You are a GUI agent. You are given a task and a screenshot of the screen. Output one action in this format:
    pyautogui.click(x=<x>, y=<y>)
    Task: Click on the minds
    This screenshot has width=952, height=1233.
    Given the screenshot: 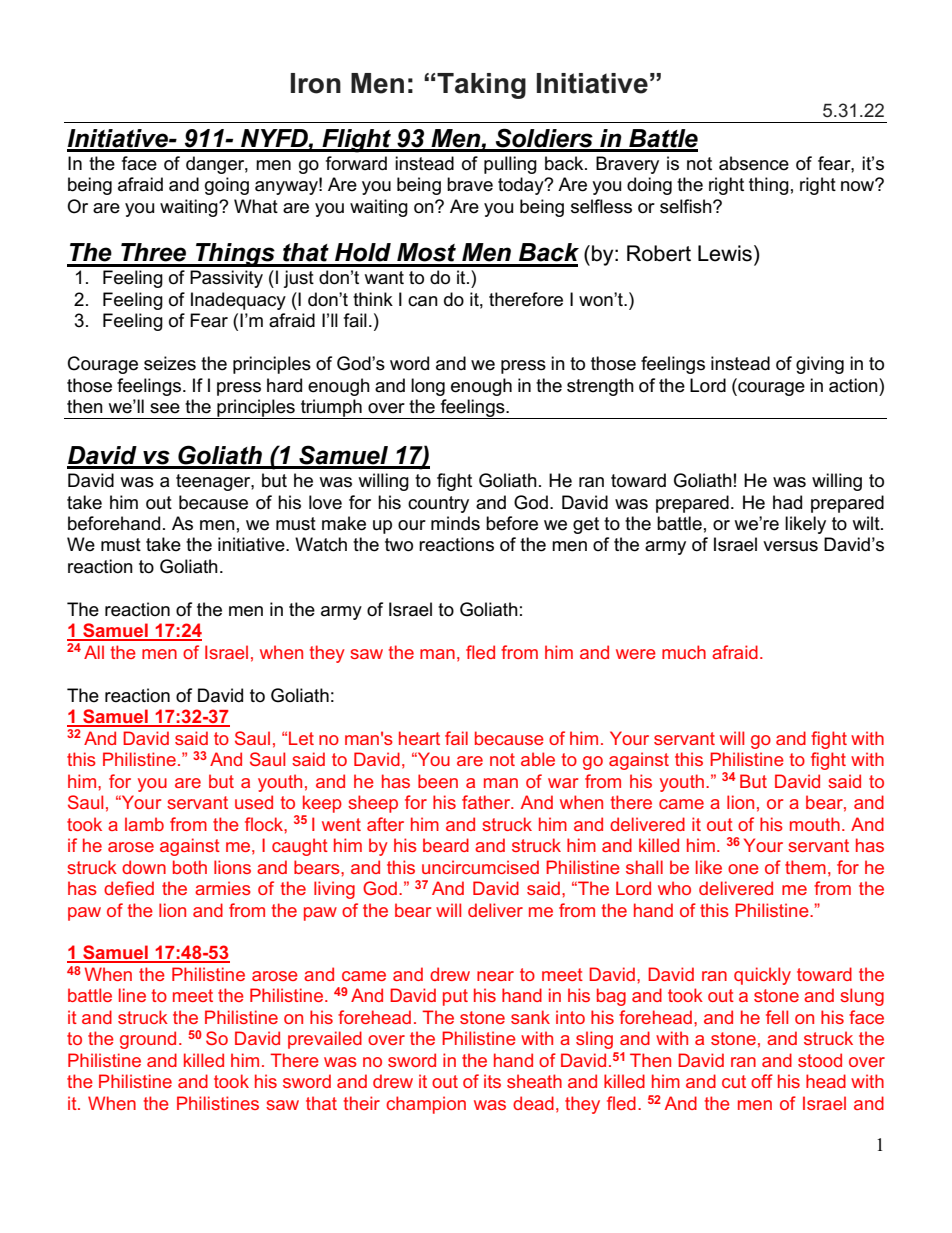 What is the action you would take?
    pyautogui.click(x=455, y=523)
